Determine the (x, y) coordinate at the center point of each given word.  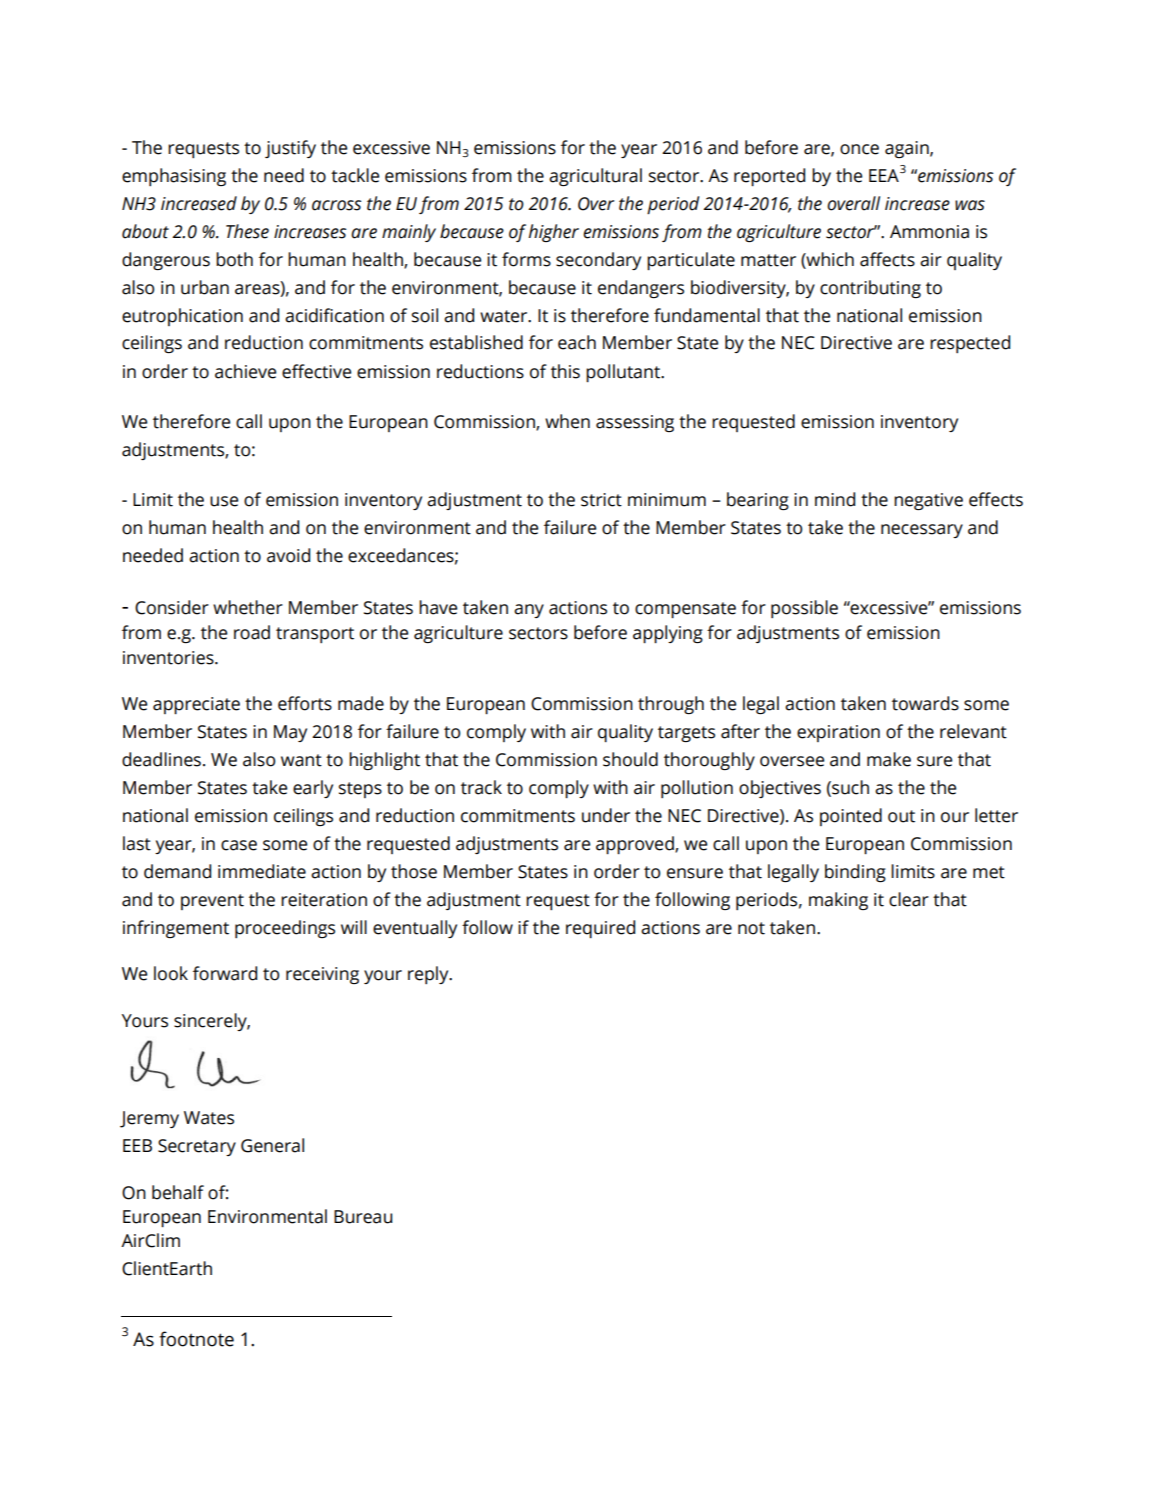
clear (909, 899)
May (290, 733)
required (600, 929)
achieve (245, 371)
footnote (196, 1339)
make (889, 759)
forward (225, 973)
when (567, 421)
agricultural (595, 177)
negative (928, 501)
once (859, 149)
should (630, 759)
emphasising (174, 177)
